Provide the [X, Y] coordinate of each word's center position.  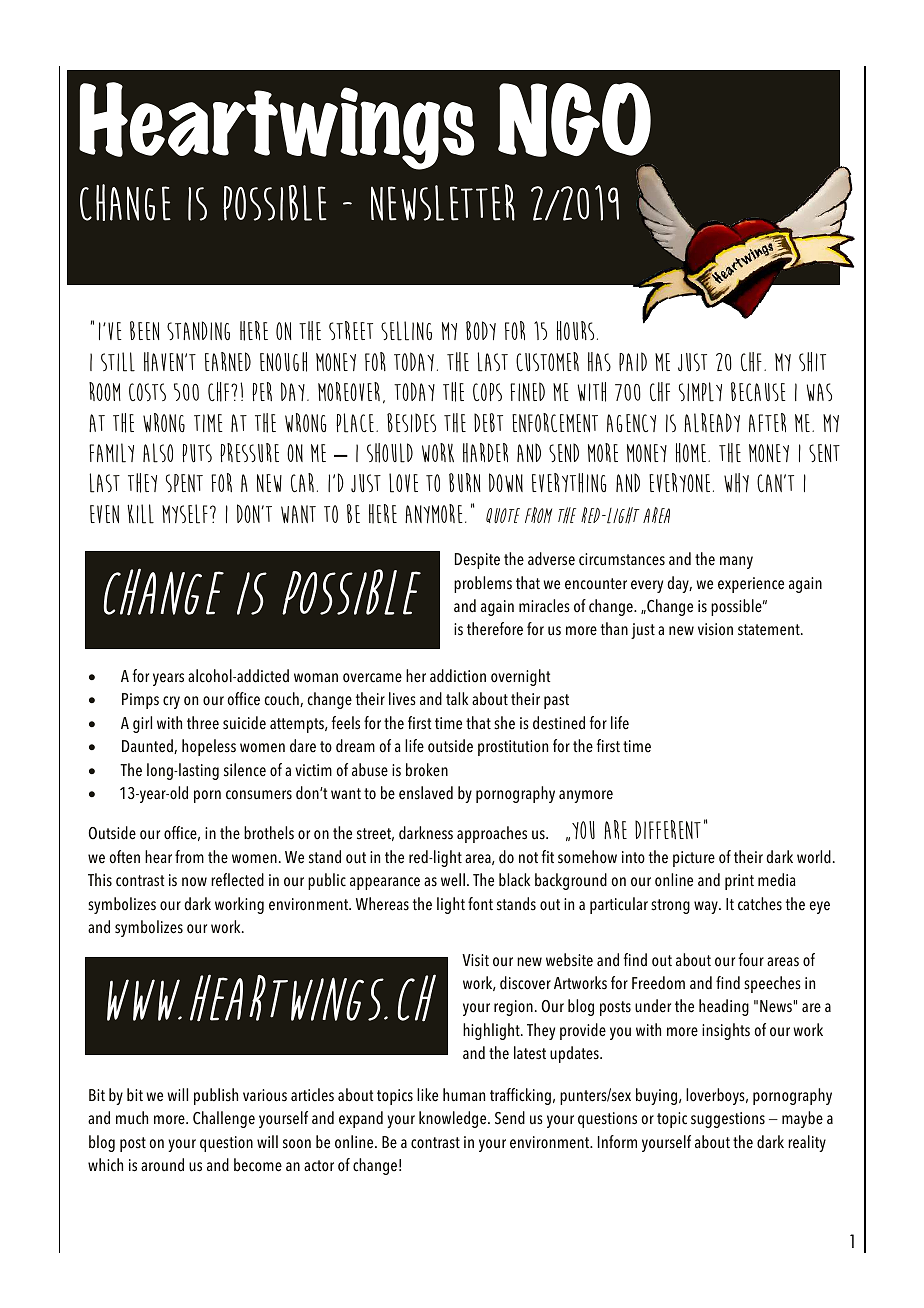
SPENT [184, 483]
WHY [736, 483]
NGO [574, 119]
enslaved [426, 793]
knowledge [454, 1119]
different [668, 829]
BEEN [145, 330]
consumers [259, 795]
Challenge [224, 1119]
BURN [465, 482]
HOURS [575, 331]
